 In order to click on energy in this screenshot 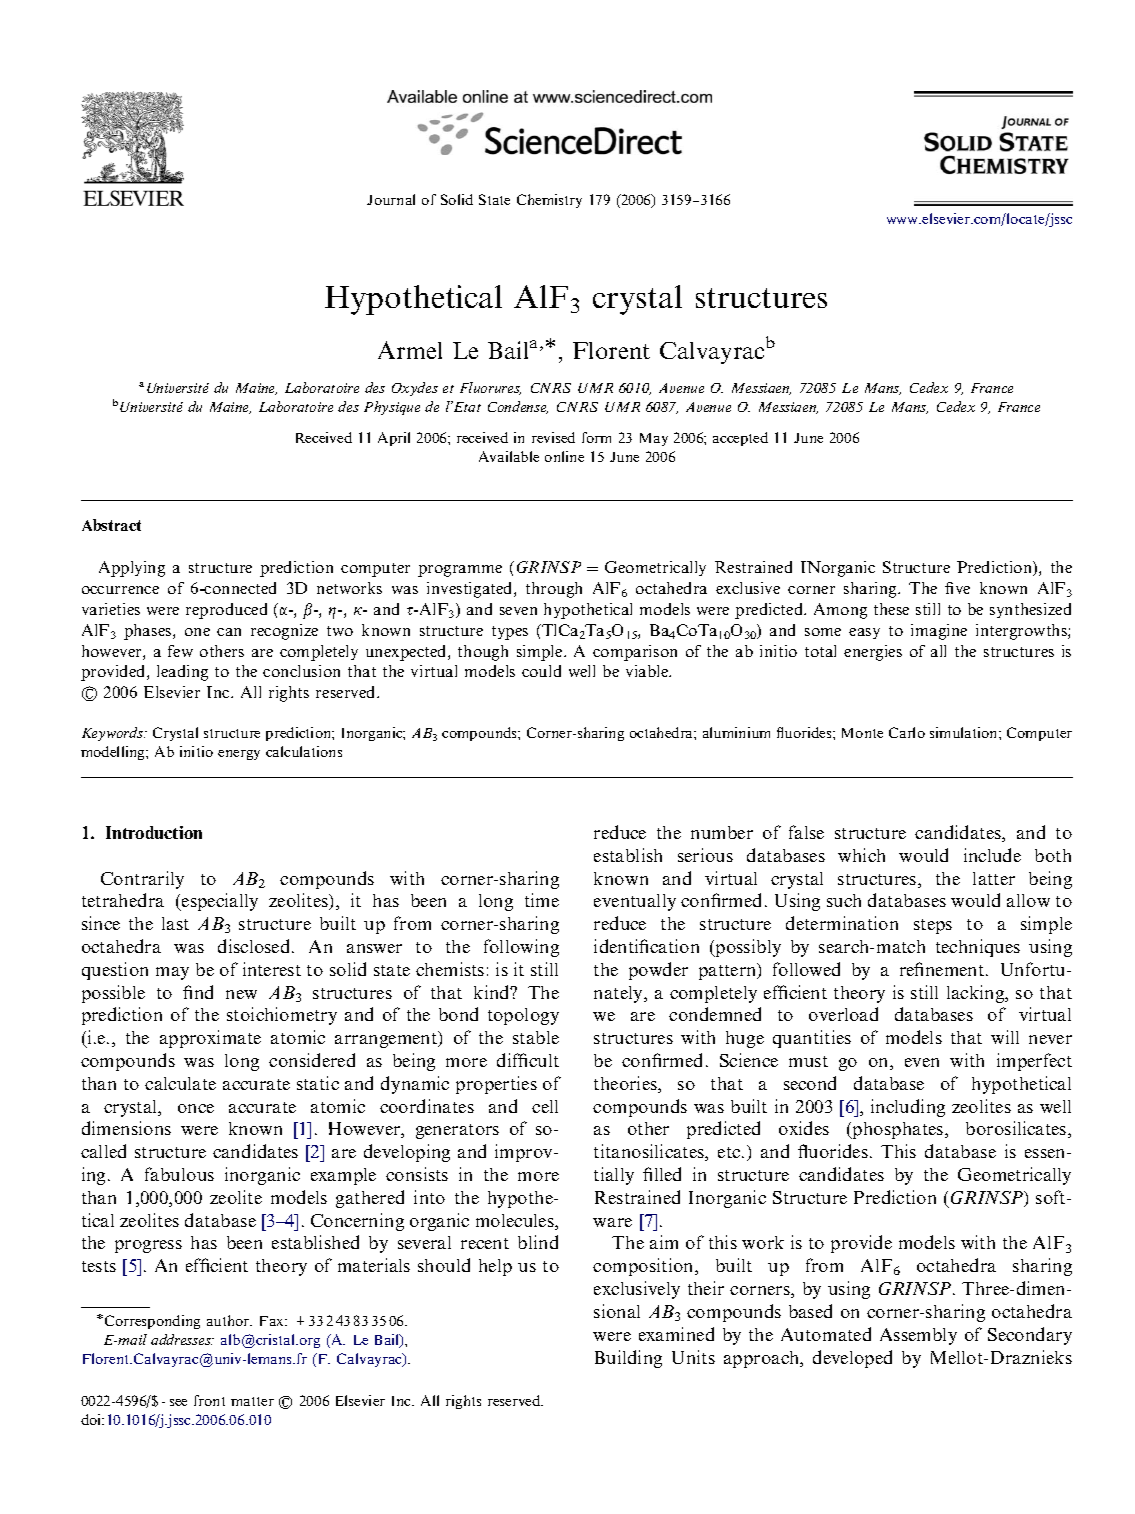, I will do `click(239, 755)`.
